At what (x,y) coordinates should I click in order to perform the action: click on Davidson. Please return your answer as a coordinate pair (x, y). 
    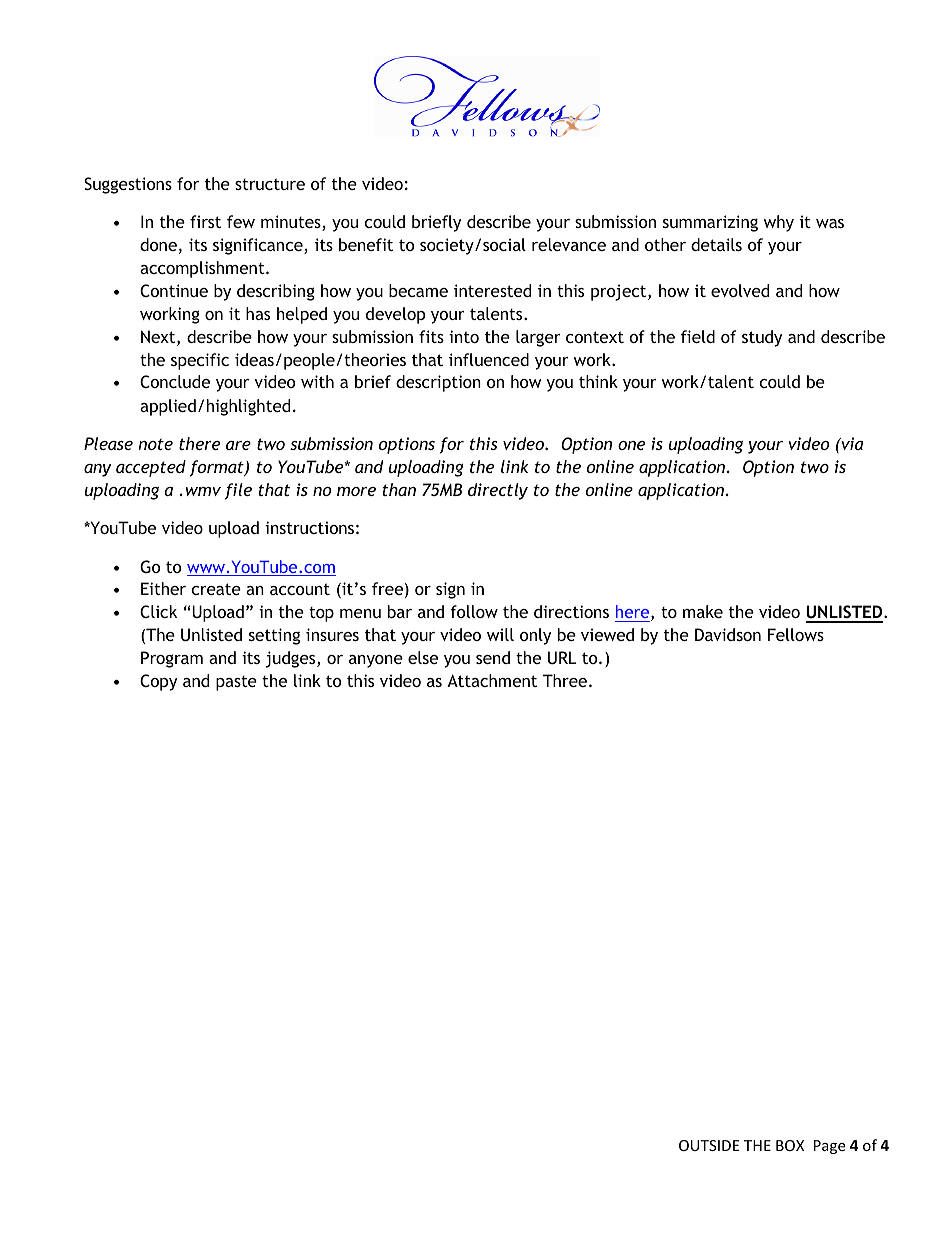
    Looking at the image, I should click on (728, 634).
